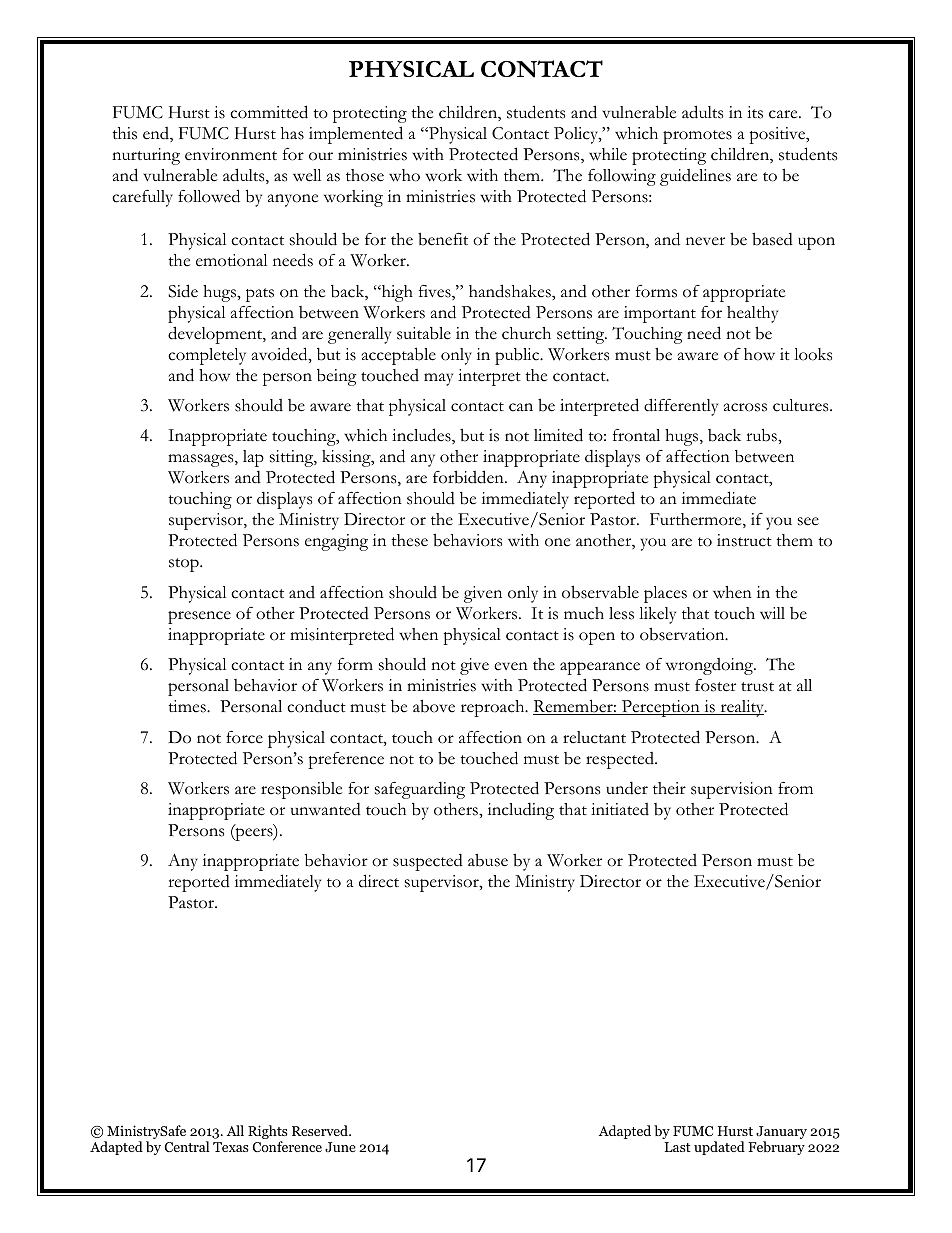  Describe the element at coordinates (231, 154) in the screenshot. I see `environment` at that location.
